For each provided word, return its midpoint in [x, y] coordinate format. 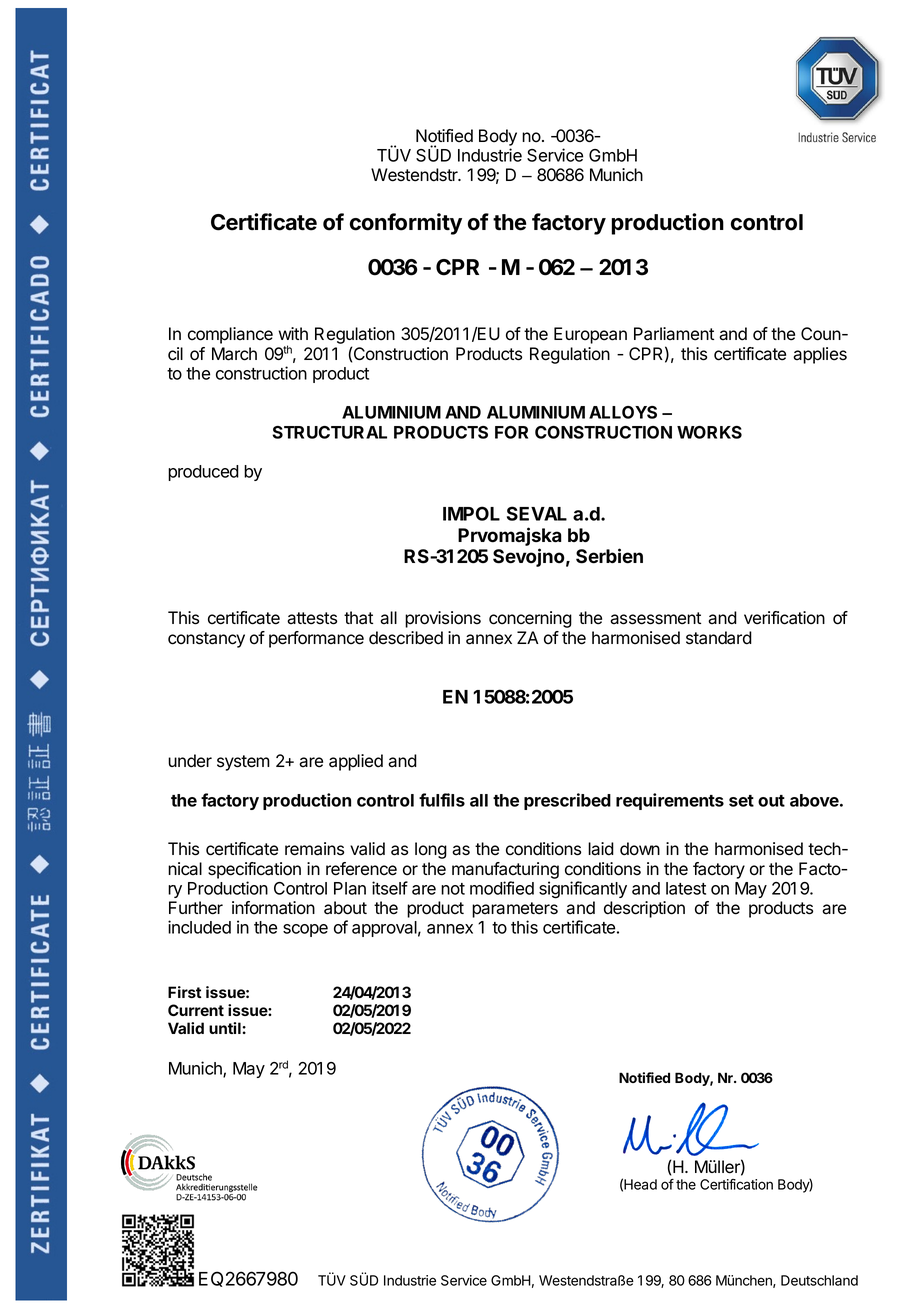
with [293, 333]
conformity [406, 224]
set [741, 801]
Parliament [674, 334]
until [226, 1028]
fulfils [442, 800]
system [243, 763]
